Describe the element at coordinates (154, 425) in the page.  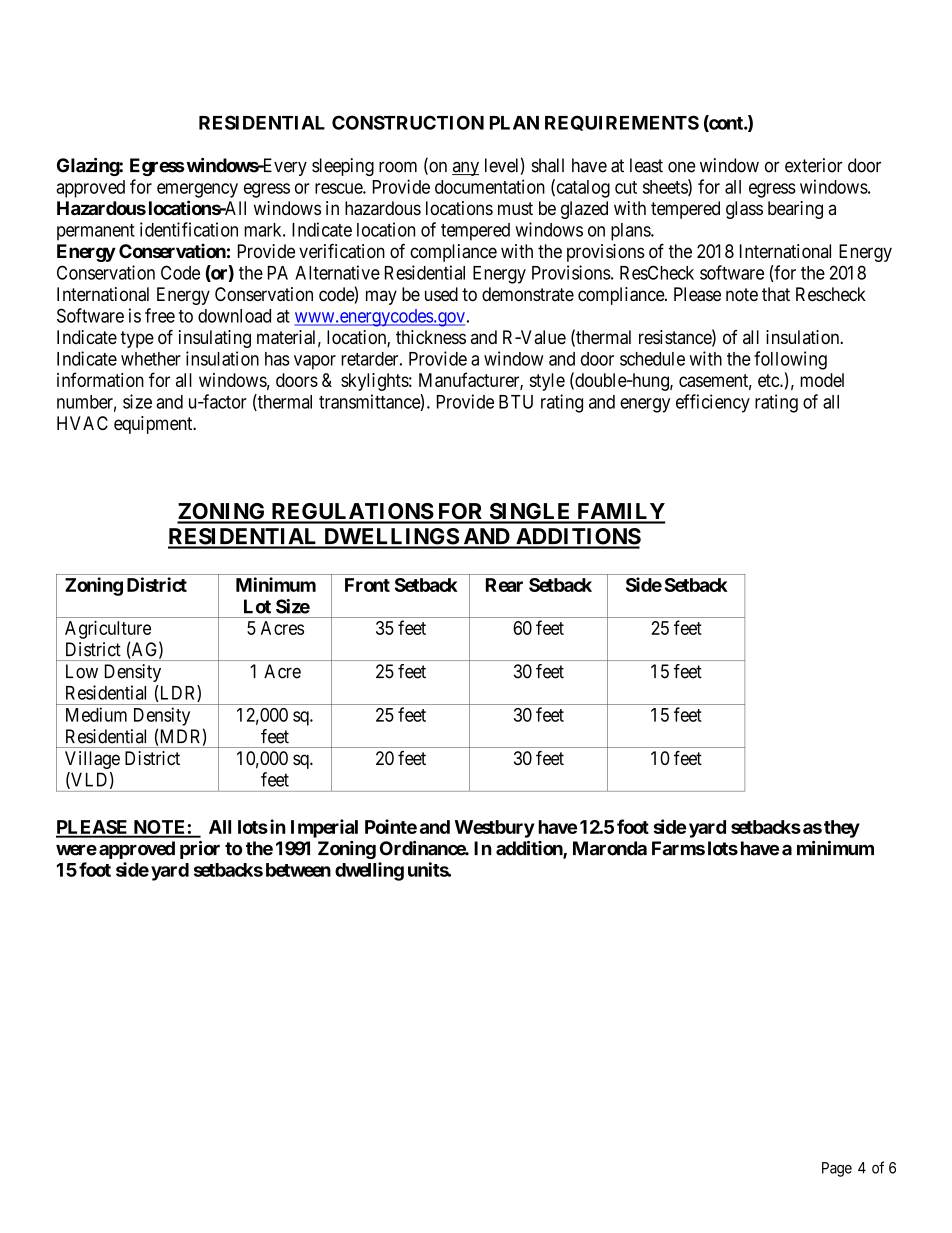
I see `equipment` at that location.
